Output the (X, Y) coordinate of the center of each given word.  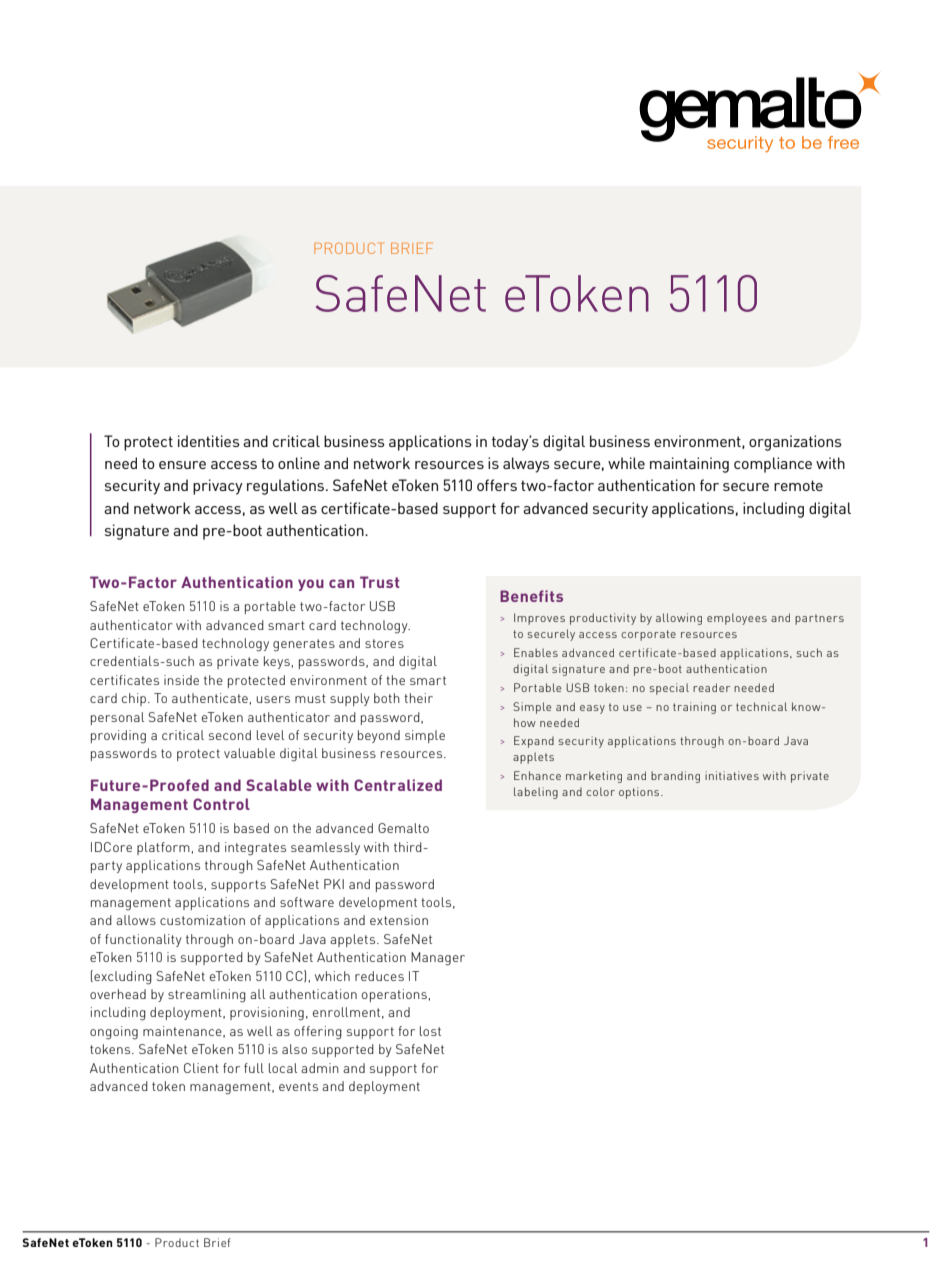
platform (163, 848)
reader (711, 687)
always (526, 465)
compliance (773, 465)
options (640, 793)
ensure (182, 465)
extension (399, 920)
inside (181, 680)
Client (201, 1068)
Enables (536, 652)
